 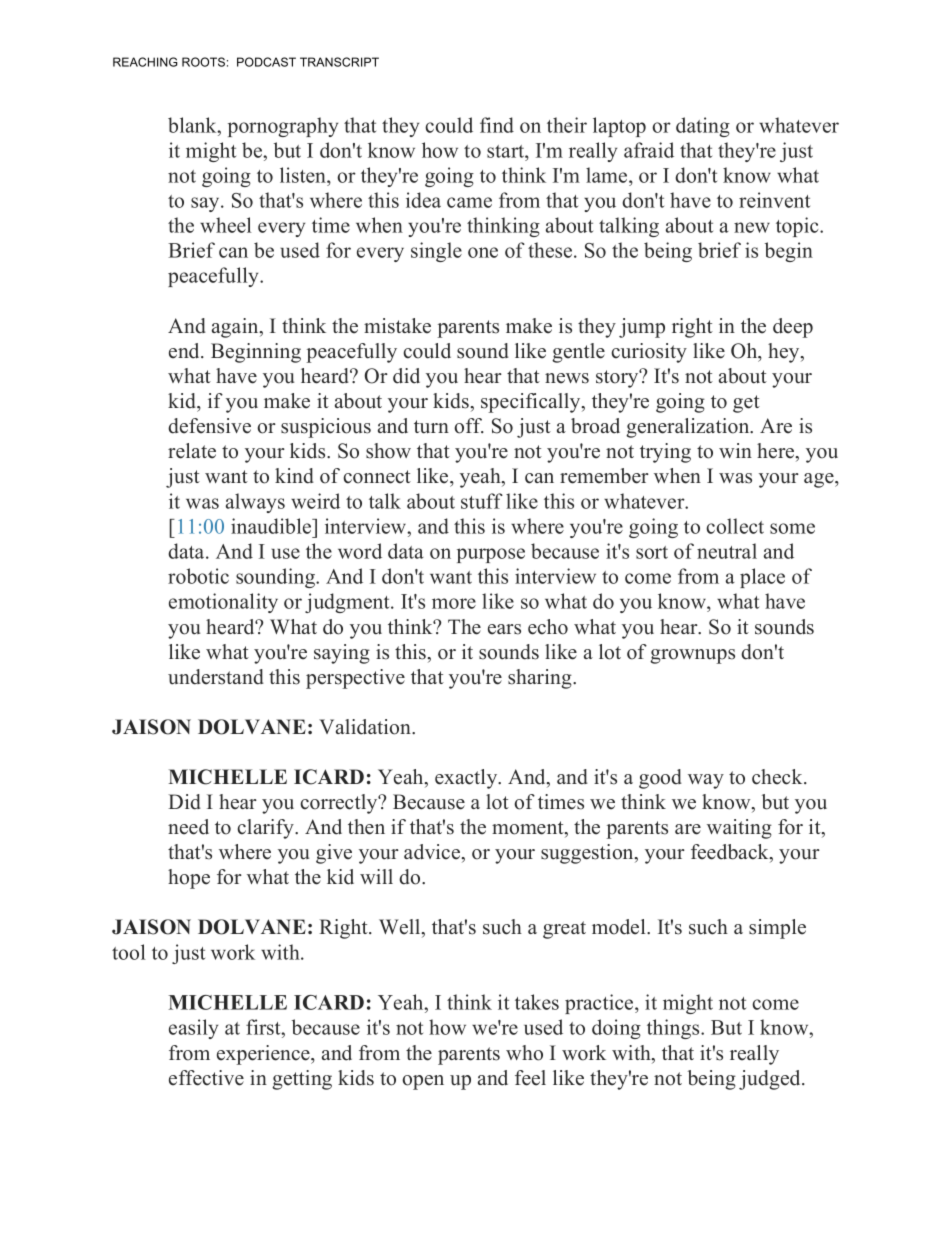 I want to click on effective, so click(x=206, y=1078).
